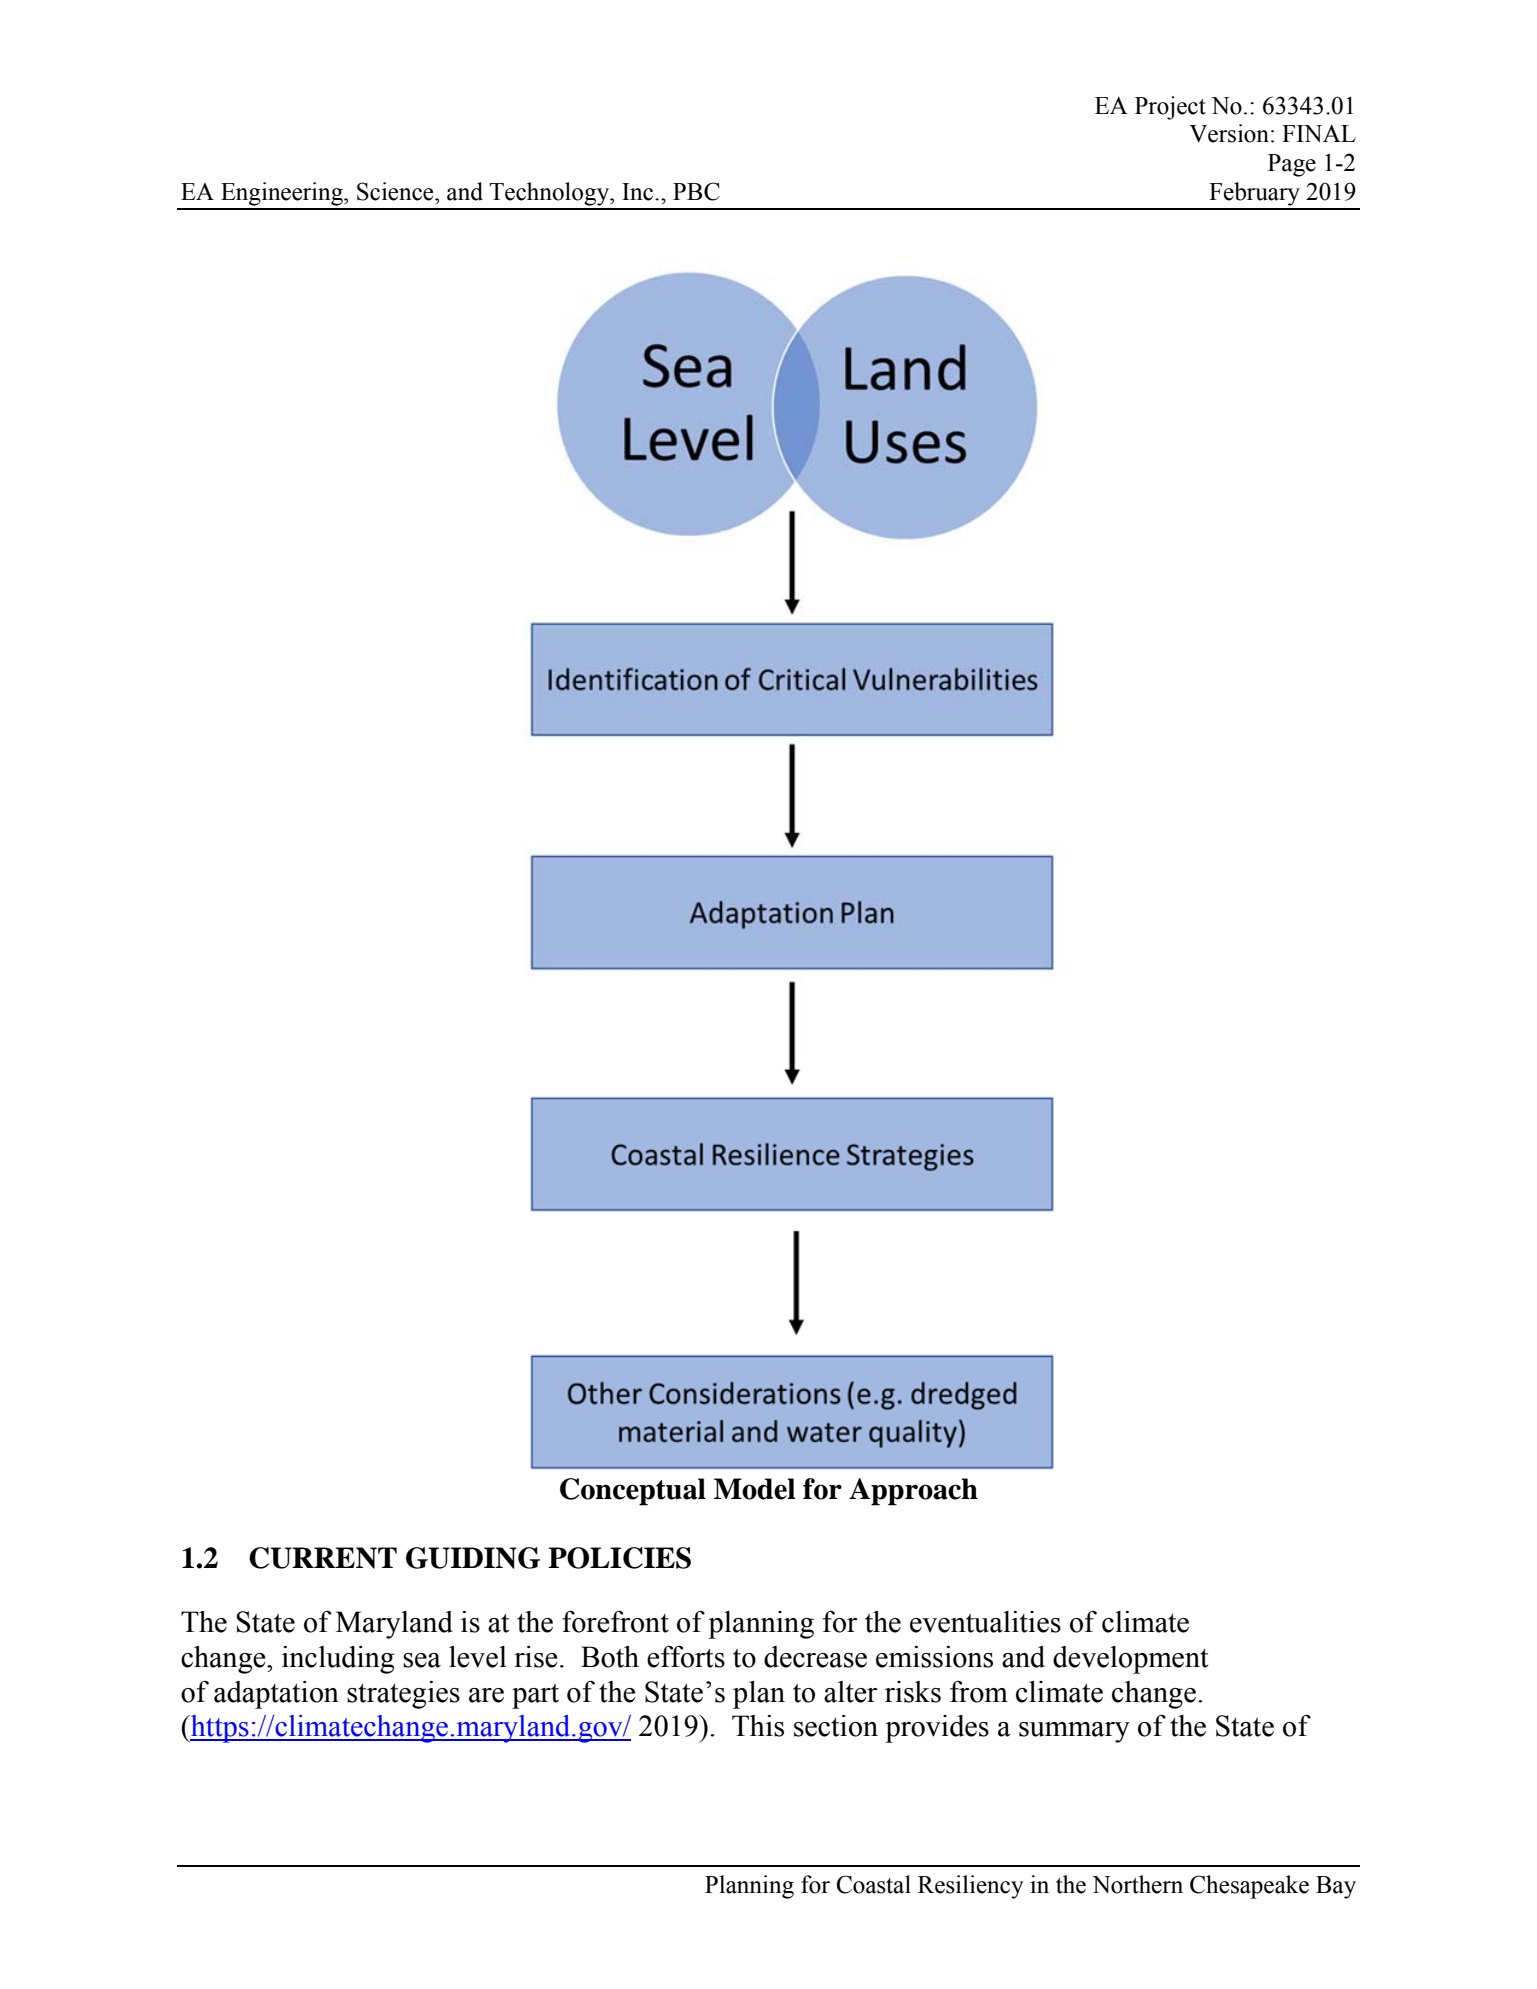  Describe the element at coordinates (396, 191) in the page. I see `Science` at that location.
